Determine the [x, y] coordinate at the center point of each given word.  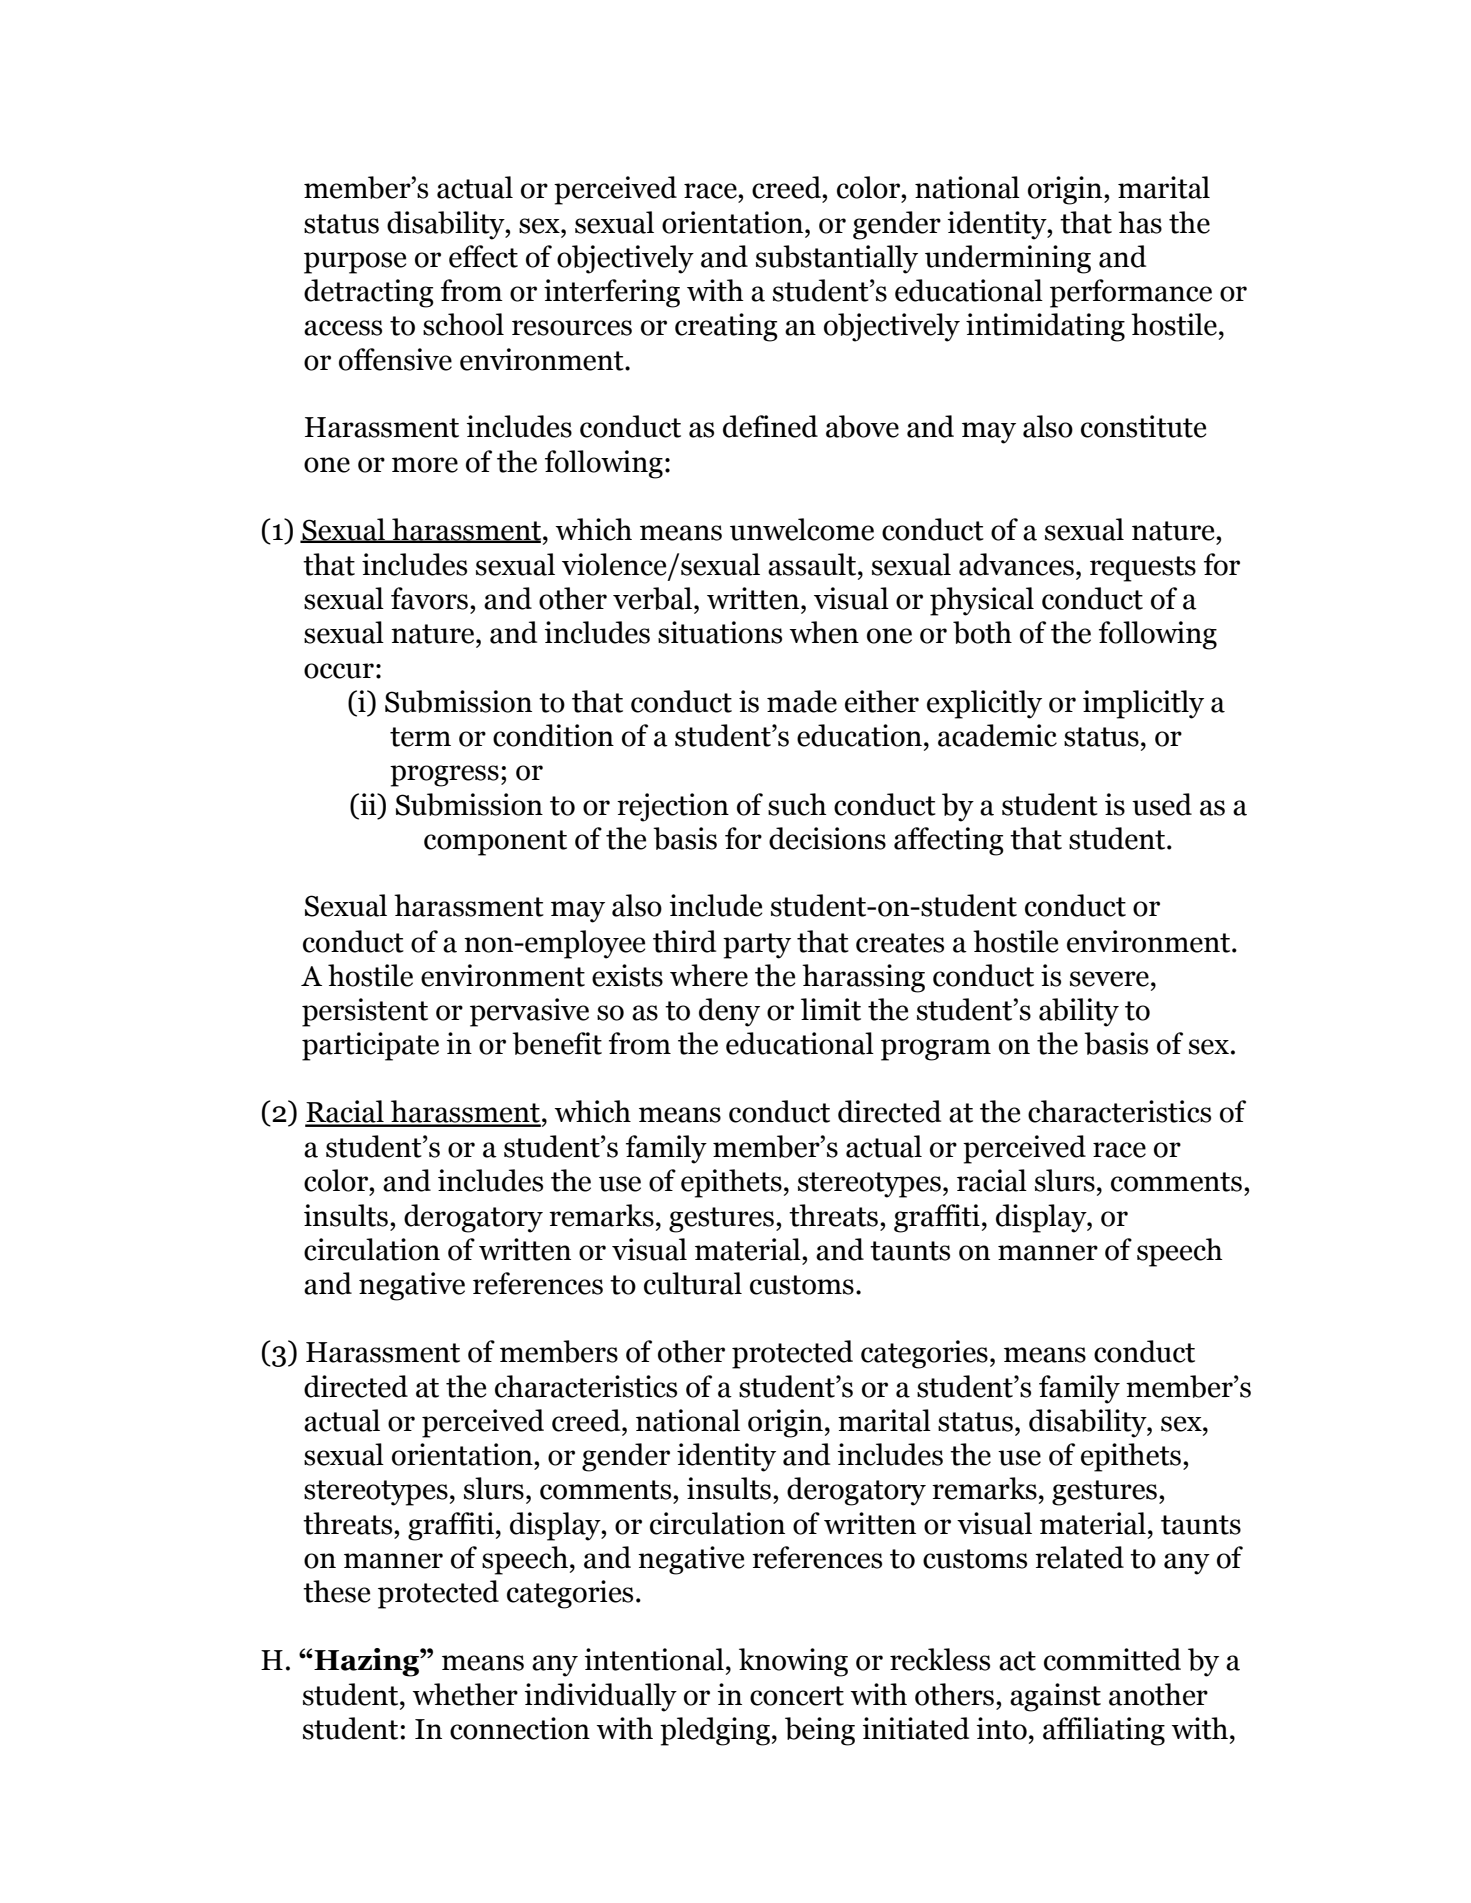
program [936, 1050]
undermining [1008, 259]
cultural [693, 1283]
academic [997, 735]
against [1055, 1697]
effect [483, 256]
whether [465, 1694]
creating [726, 327]
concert [797, 1696]
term [420, 737]
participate [370, 1046]
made [802, 701]
